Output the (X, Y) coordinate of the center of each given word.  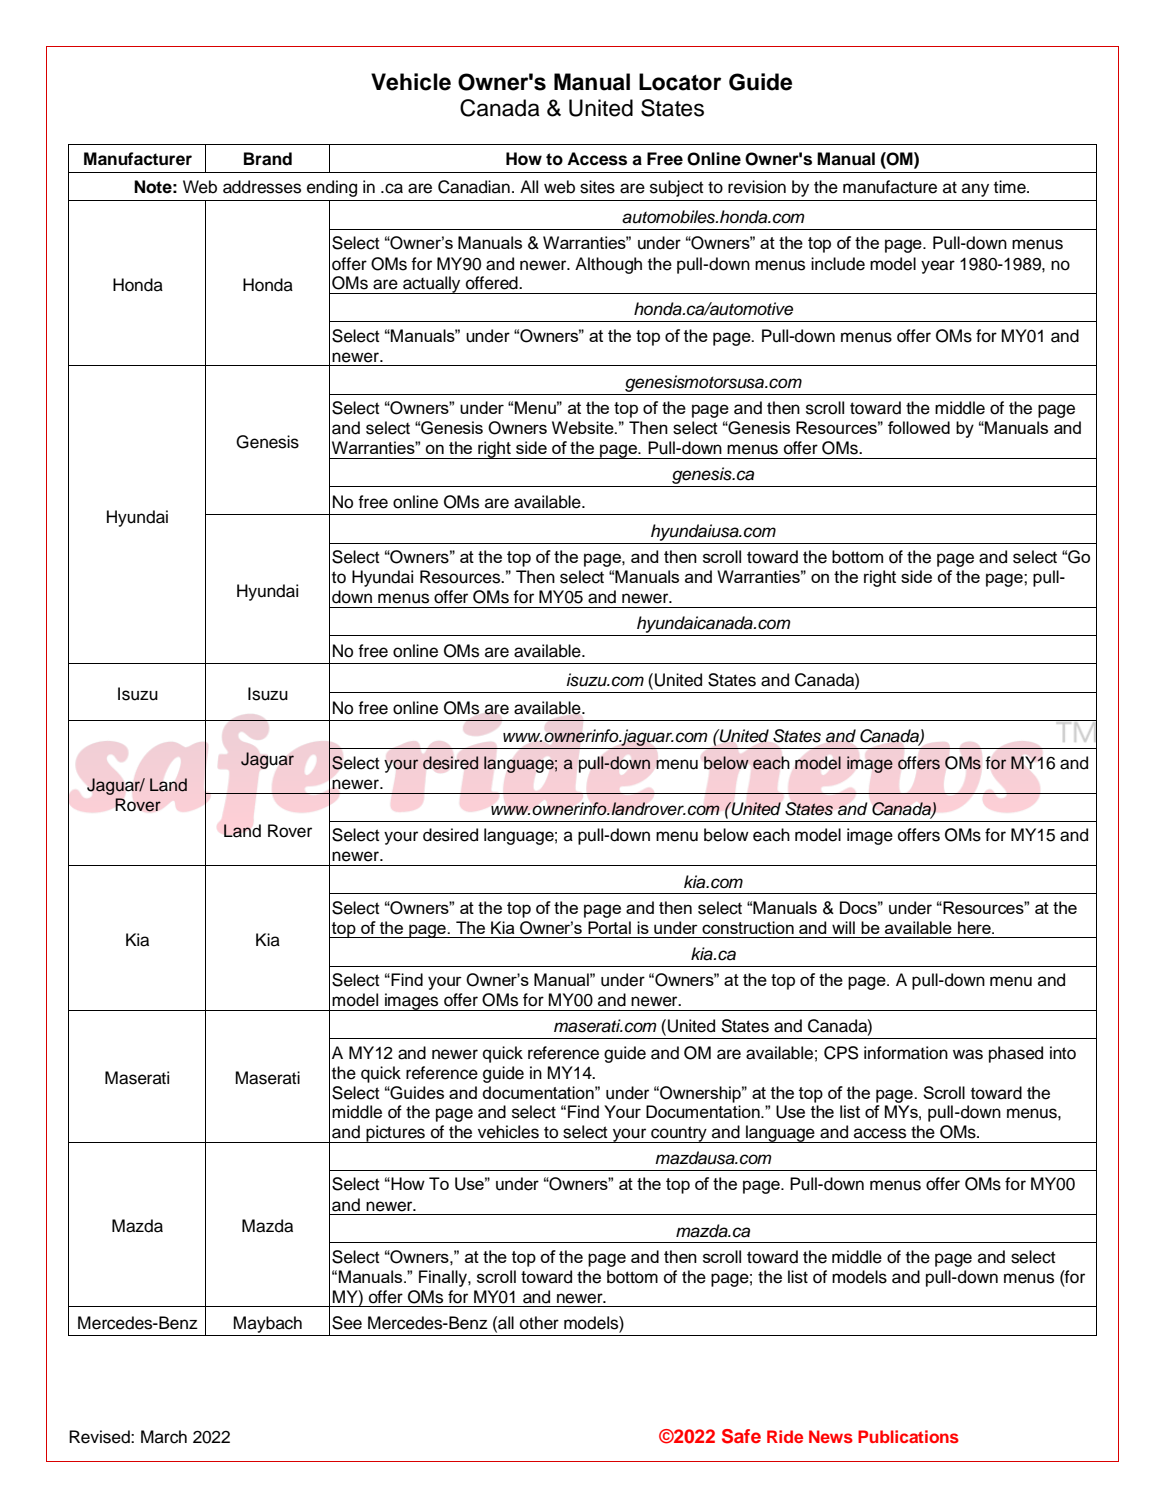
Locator (680, 82)
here (975, 927)
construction (748, 927)
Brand (268, 159)
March (164, 1437)
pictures (395, 1134)
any (975, 190)
